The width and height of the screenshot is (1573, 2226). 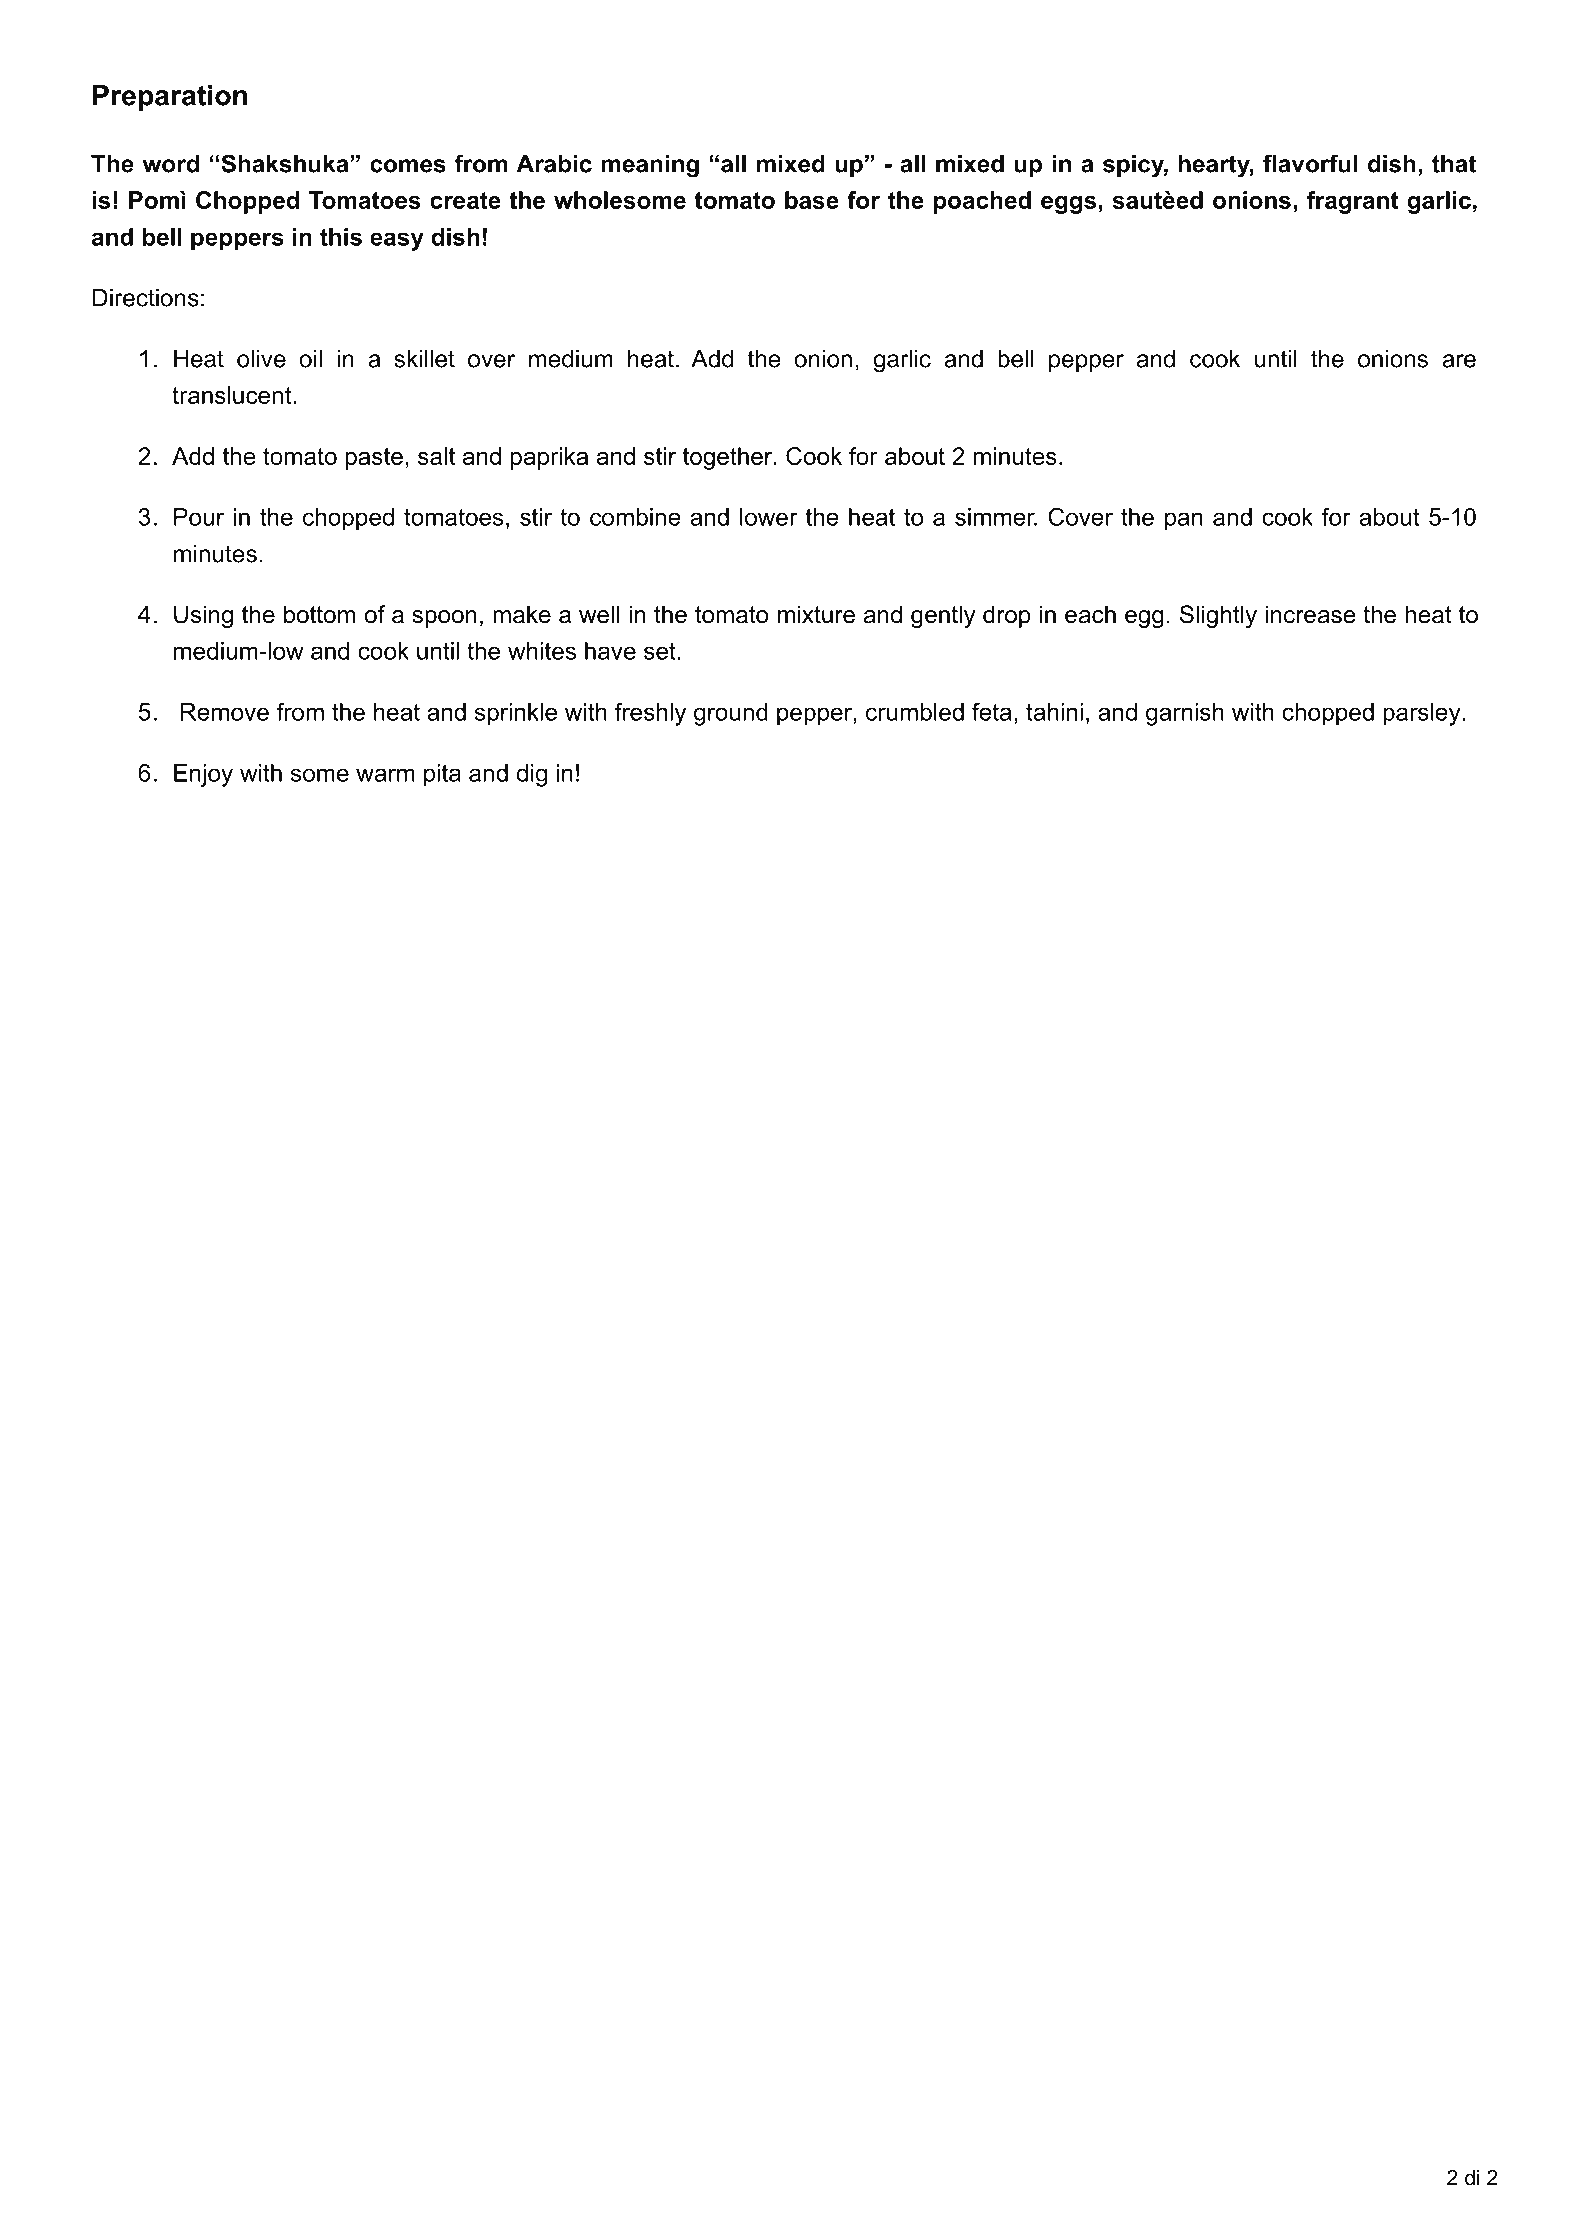 I want to click on lower, so click(x=769, y=517).
